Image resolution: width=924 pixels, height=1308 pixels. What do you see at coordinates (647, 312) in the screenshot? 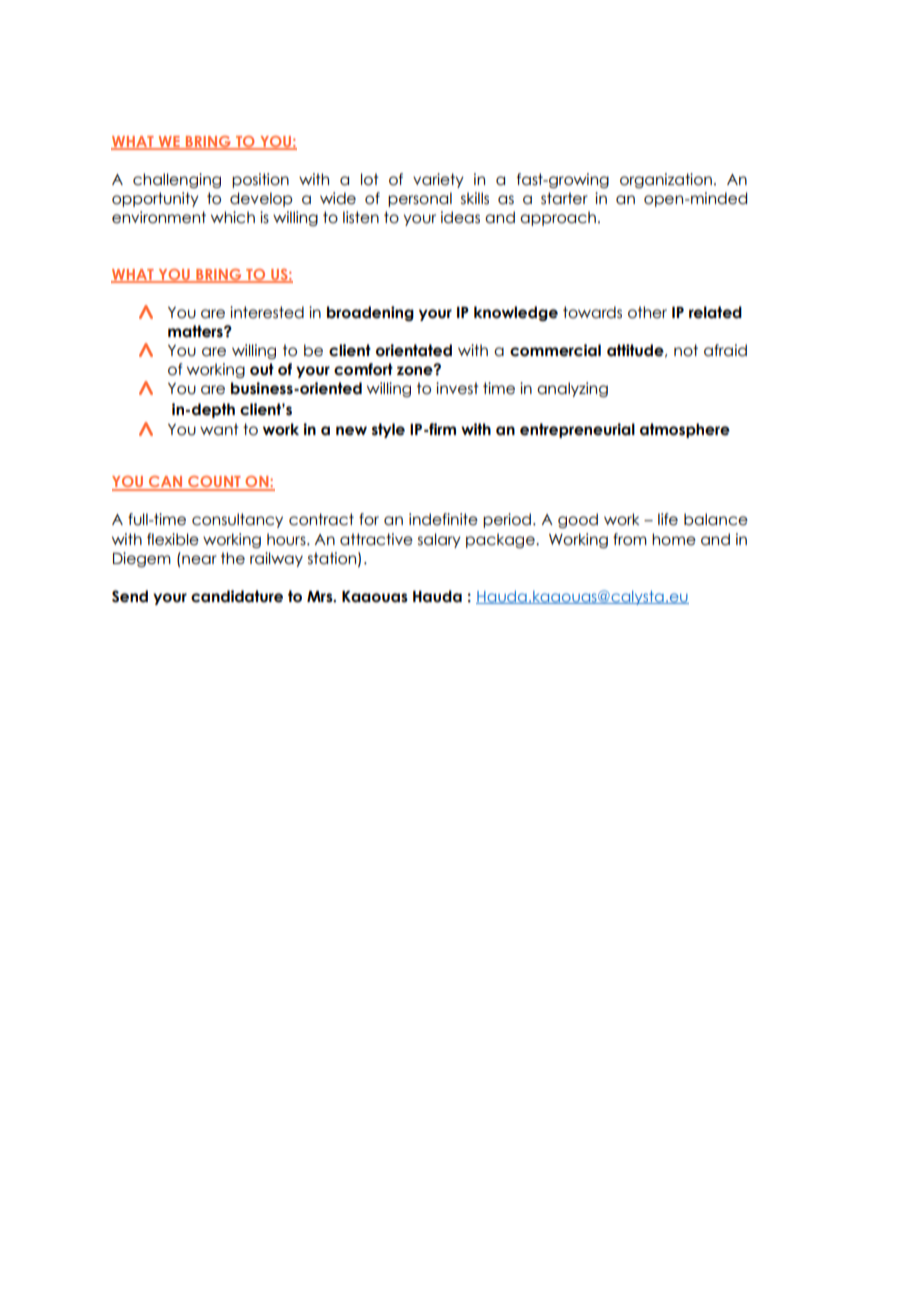
I see `other` at bounding box center [647, 312].
